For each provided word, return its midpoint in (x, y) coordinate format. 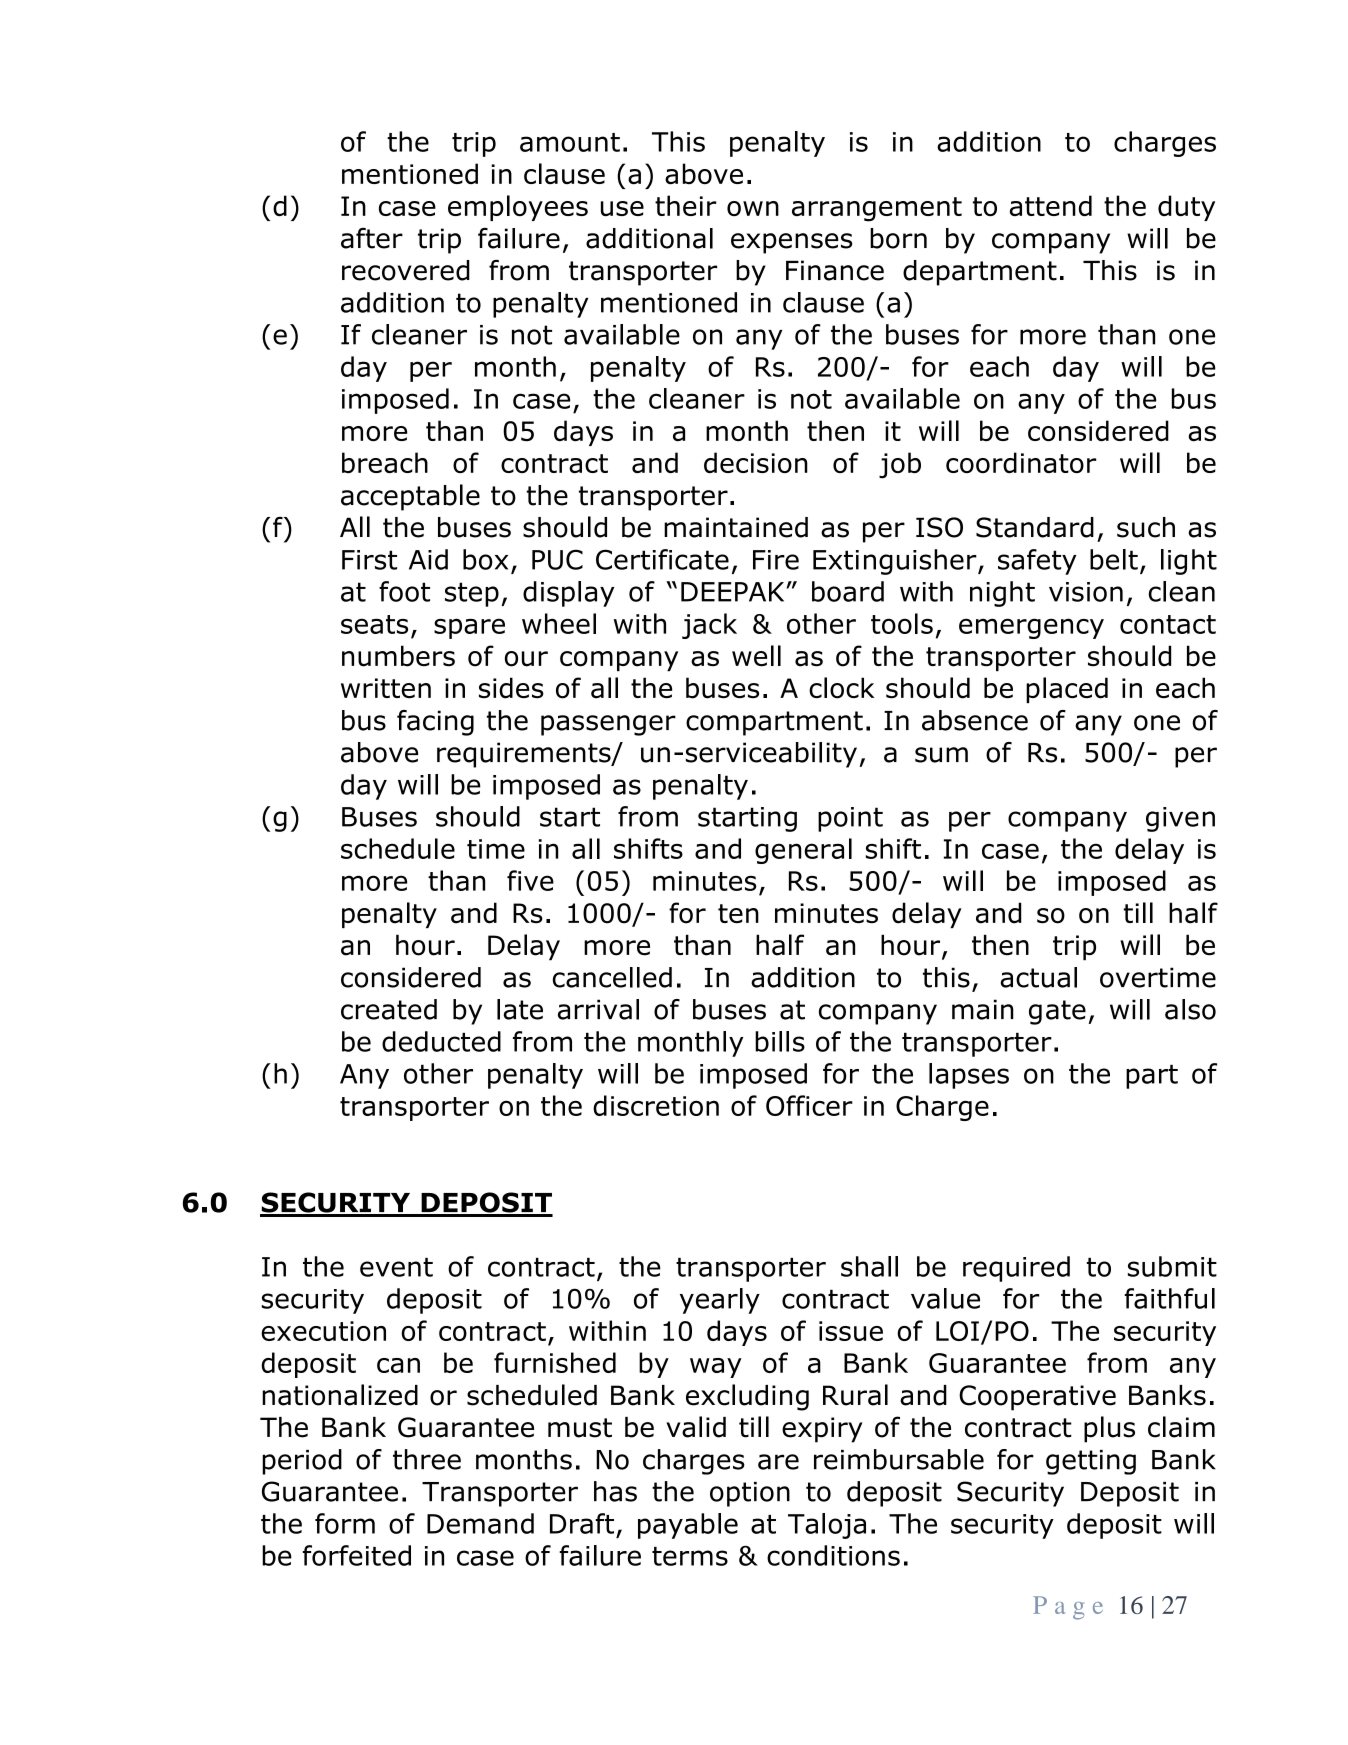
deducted (441, 1041)
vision (1086, 592)
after (372, 238)
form (345, 1523)
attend (1051, 205)
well (756, 655)
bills (780, 1041)
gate (1057, 1012)
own (753, 208)
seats (374, 624)
